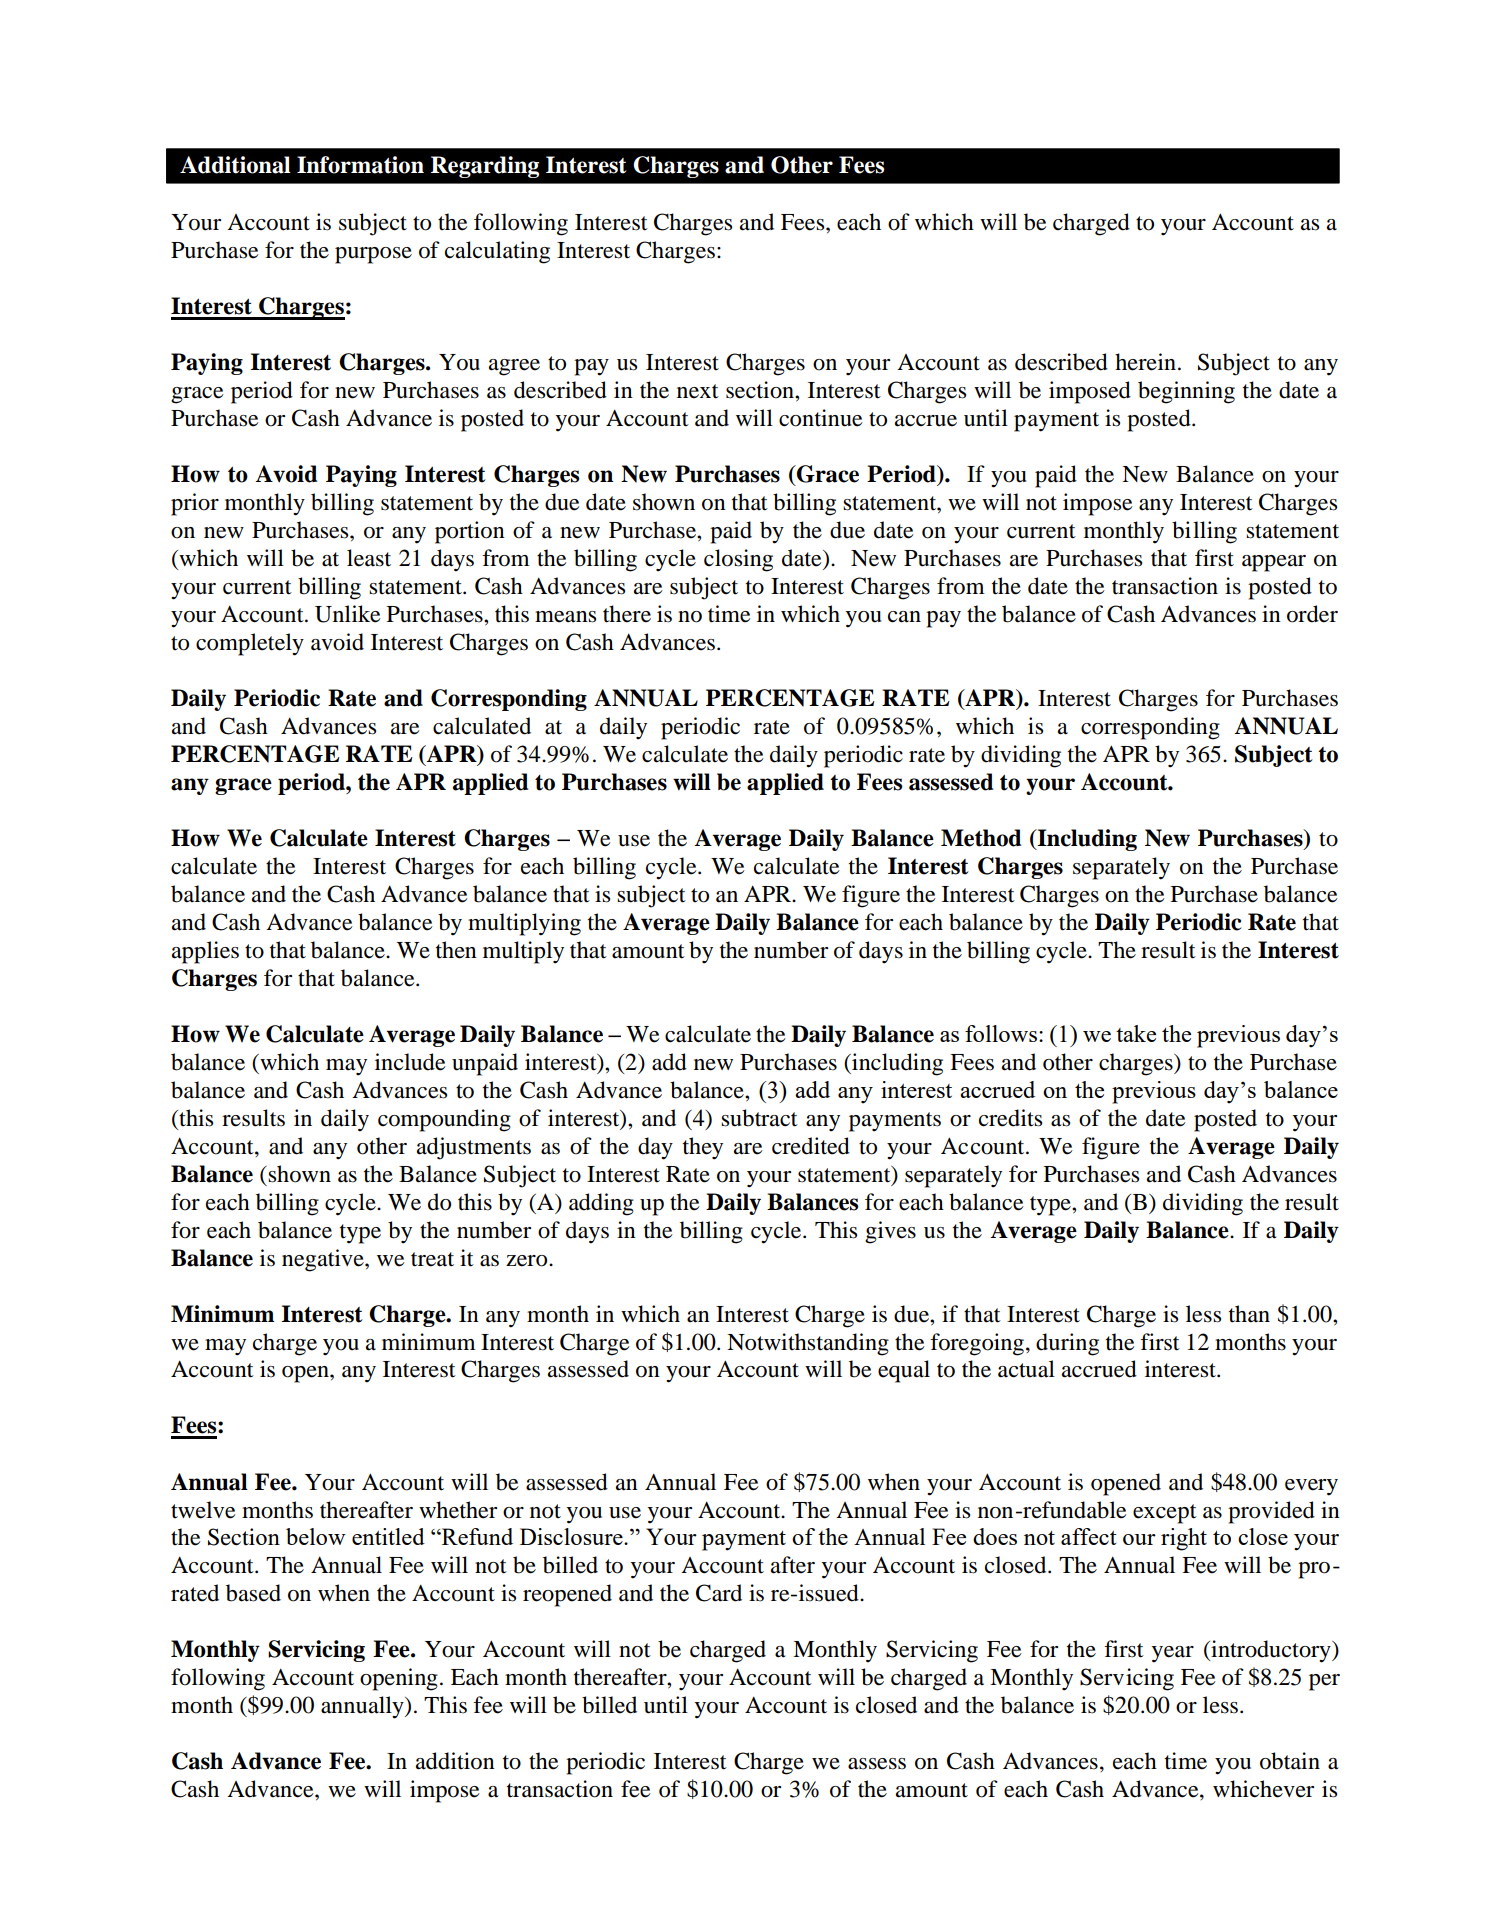 The image size is (1489, 1927). Describe the element at coordinates (1136, 1033) in the screenshot. I see `take` at that location.
